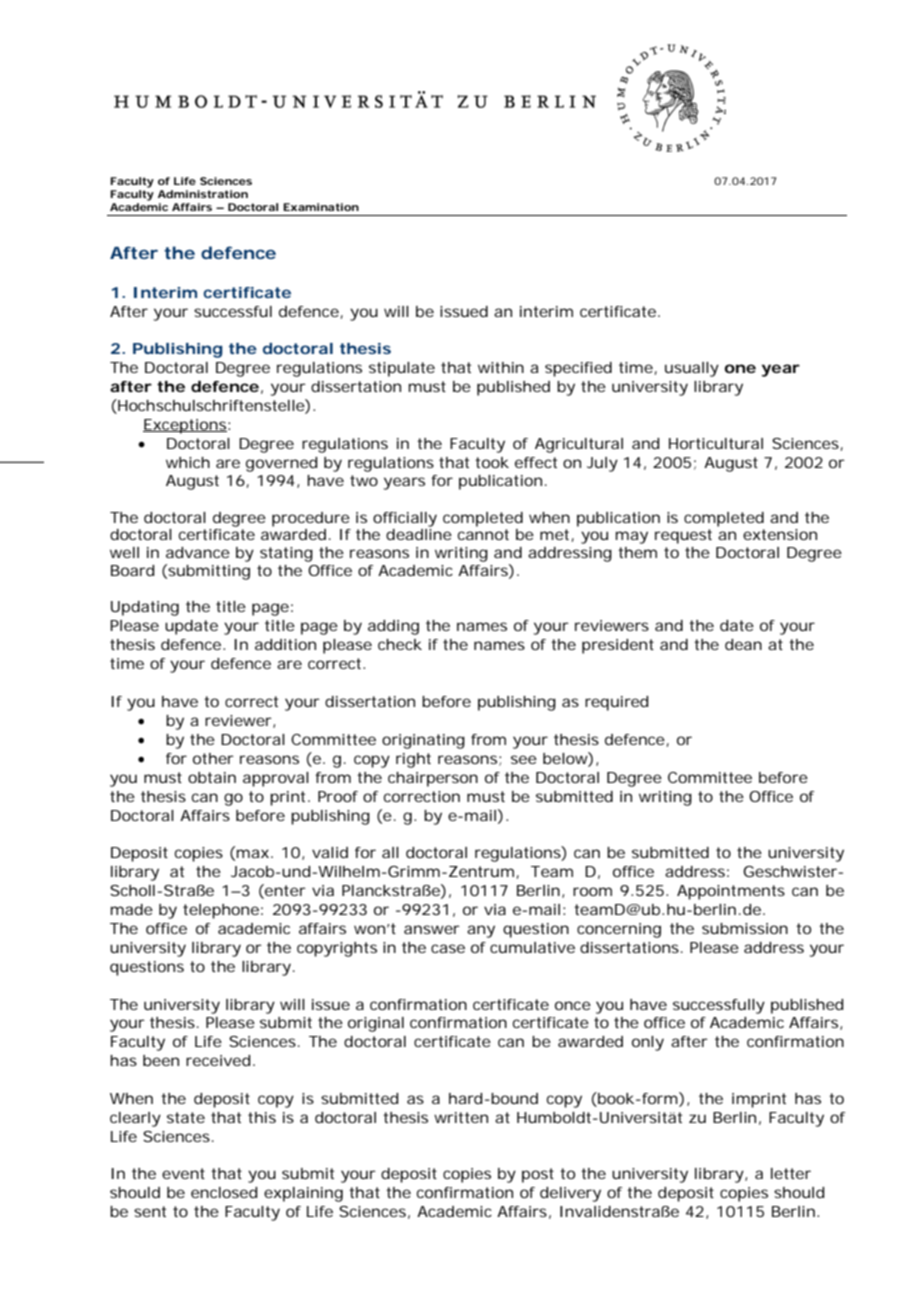 The image size is (924, 1308). I want to click on Appointments, so click(731, 892).
